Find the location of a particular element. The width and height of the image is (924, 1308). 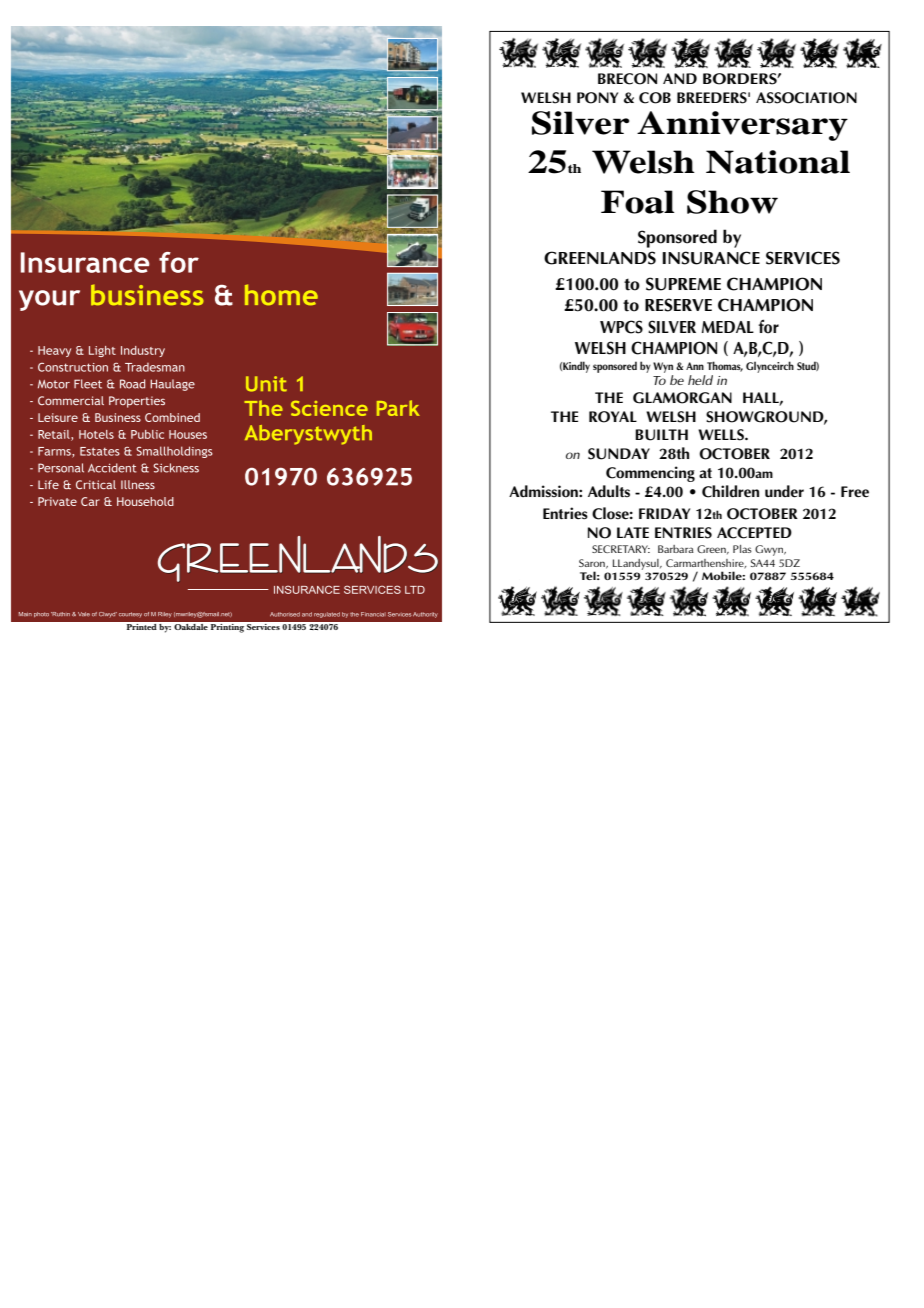

Anniversary is located at coordinates (742, 126).
